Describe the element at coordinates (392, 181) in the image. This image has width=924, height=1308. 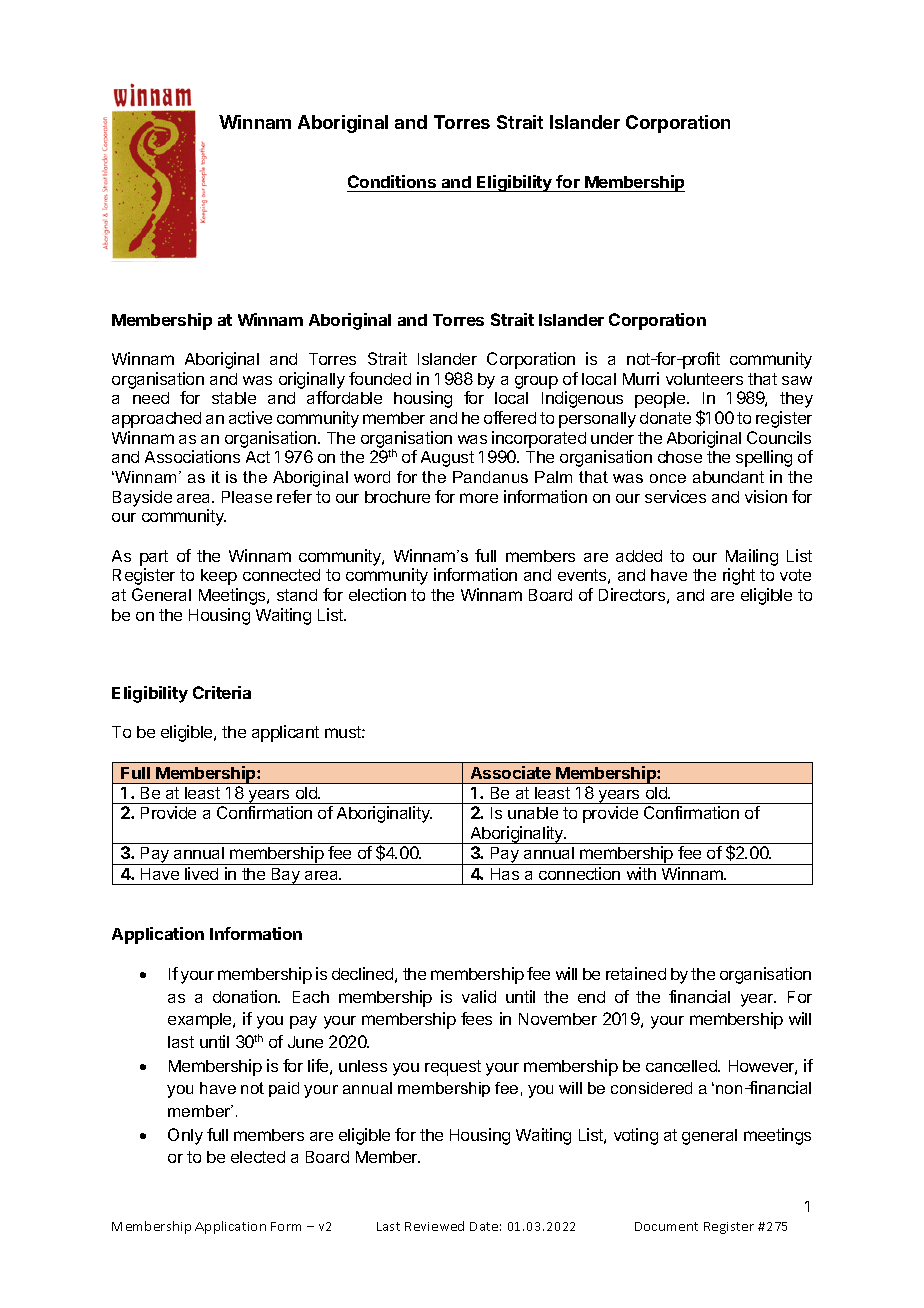
I see `Conditions` at that location.
